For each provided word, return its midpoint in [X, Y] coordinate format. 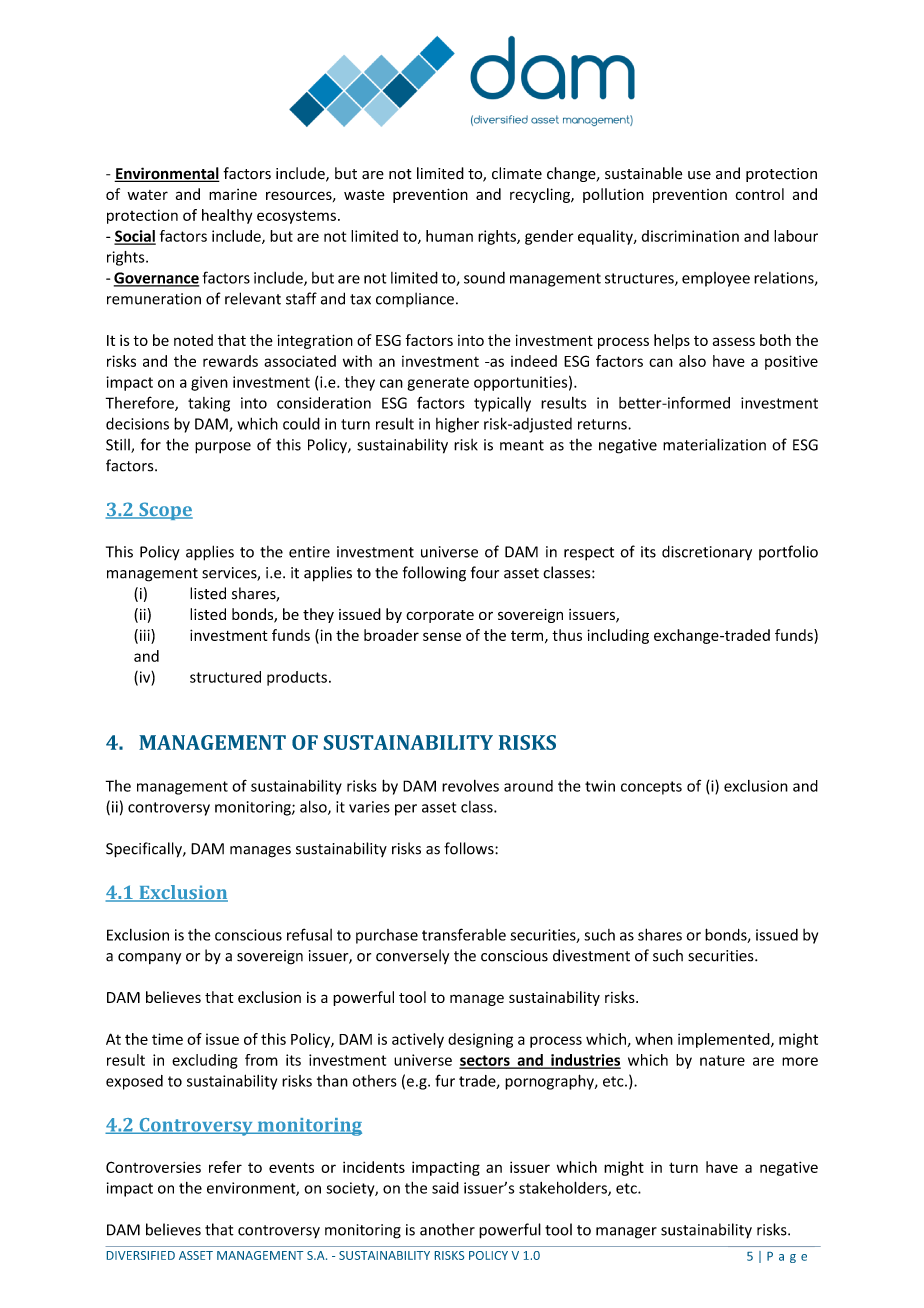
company [149, 959]
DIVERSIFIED [141, 1255]
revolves [470, 786]
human [449, 236]
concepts [651, 788]
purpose [223, 448]
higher [457, 425]
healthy [227, 216]
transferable [464, 934]
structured [225, 677]
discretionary [707, 553]
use [699, 175]
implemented [725, 1040]
